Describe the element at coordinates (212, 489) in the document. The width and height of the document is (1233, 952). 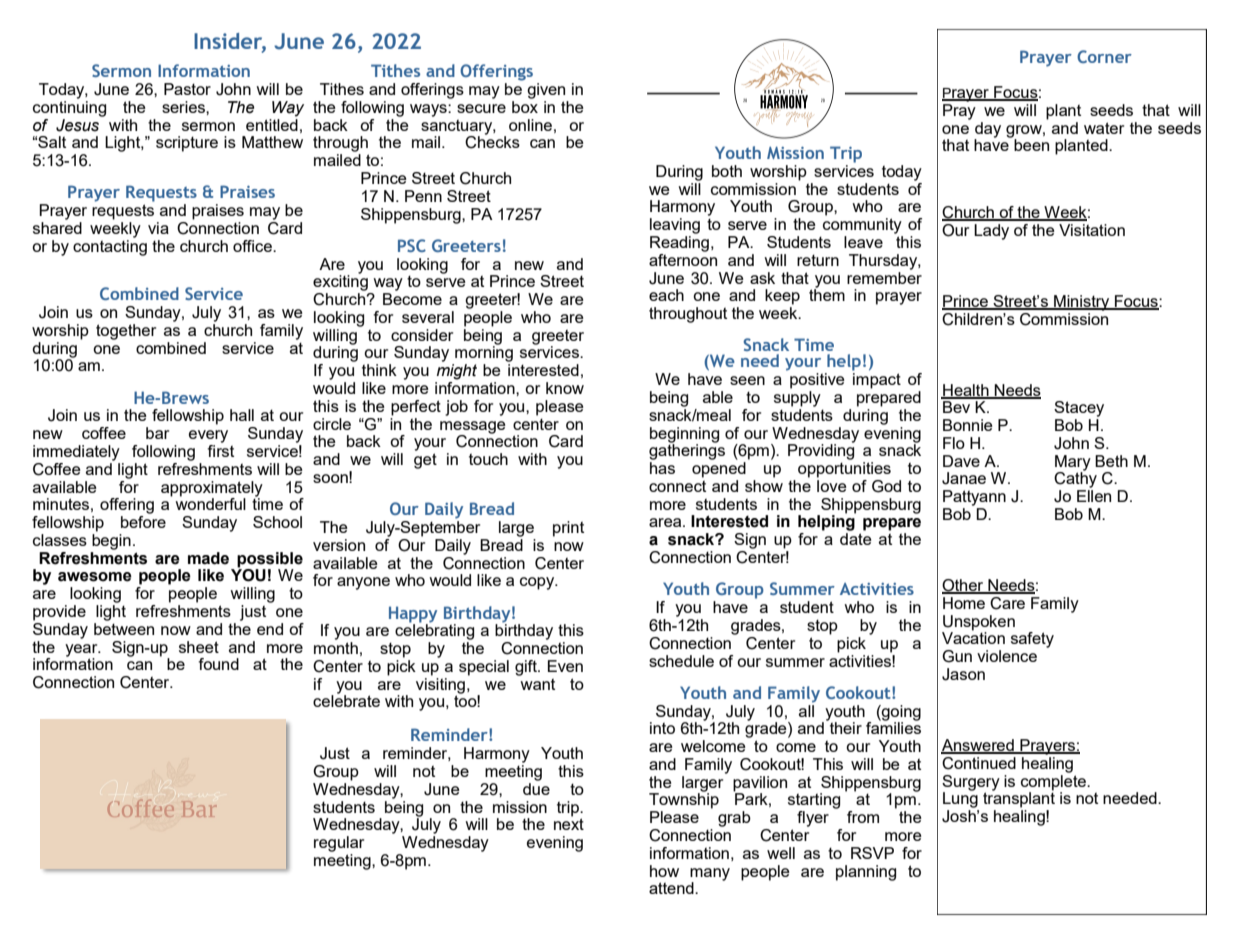
I see `approximately` at that location.
